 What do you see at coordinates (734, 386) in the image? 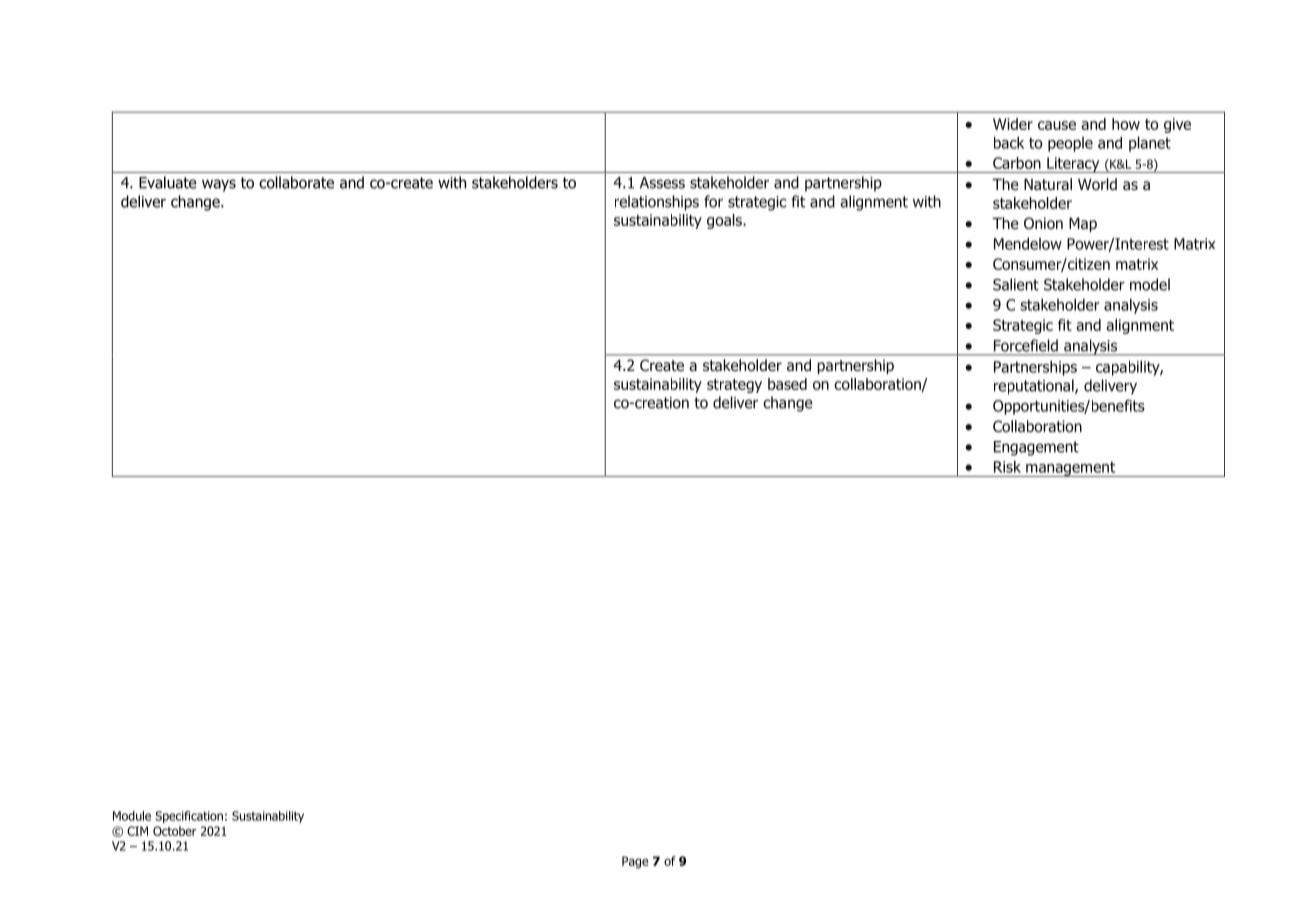
I see `strategy` at bounding box center [734, 386].
